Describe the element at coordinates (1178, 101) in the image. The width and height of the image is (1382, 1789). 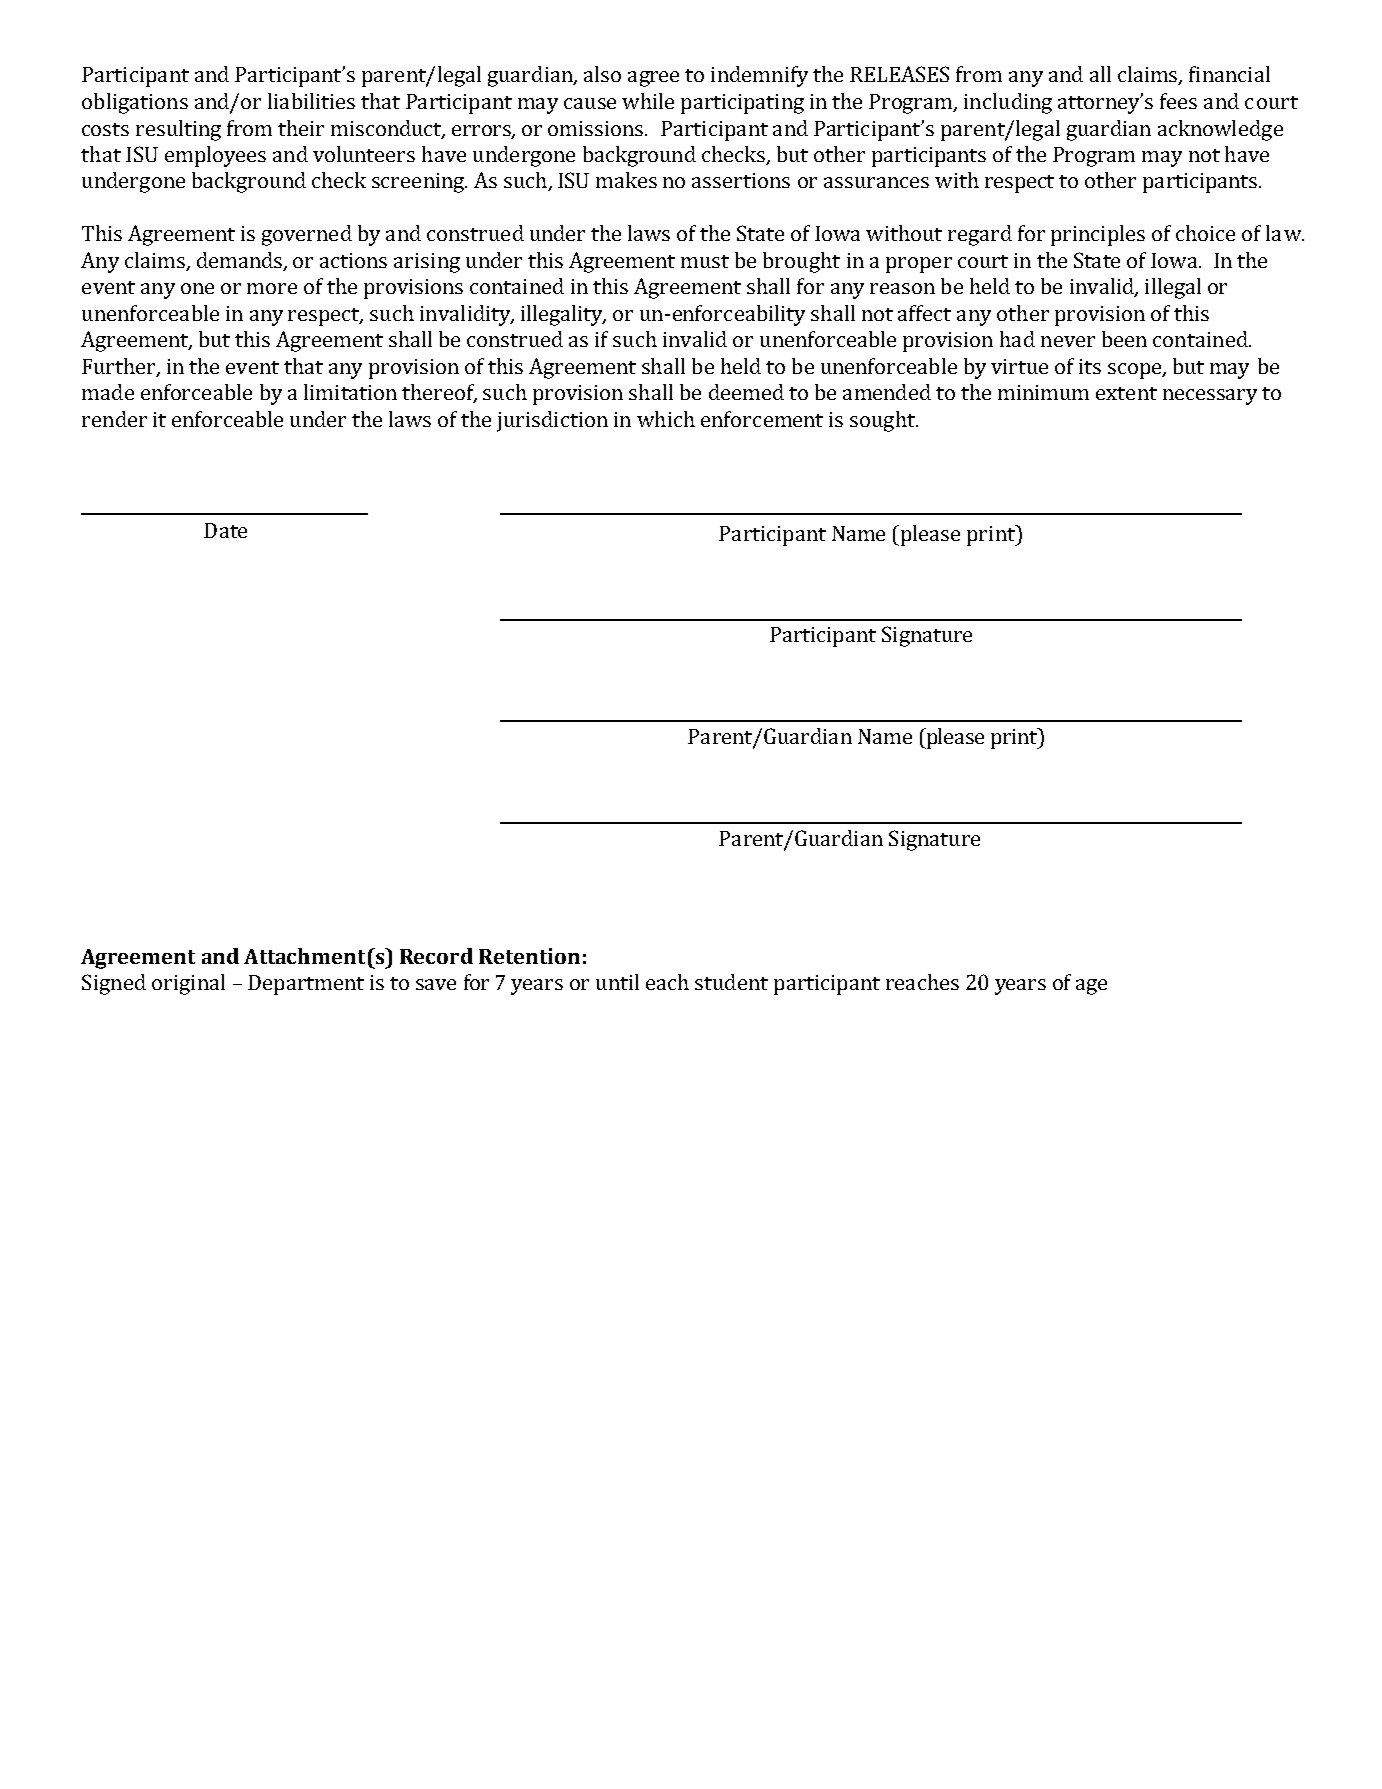
I see `fees` at that location.
